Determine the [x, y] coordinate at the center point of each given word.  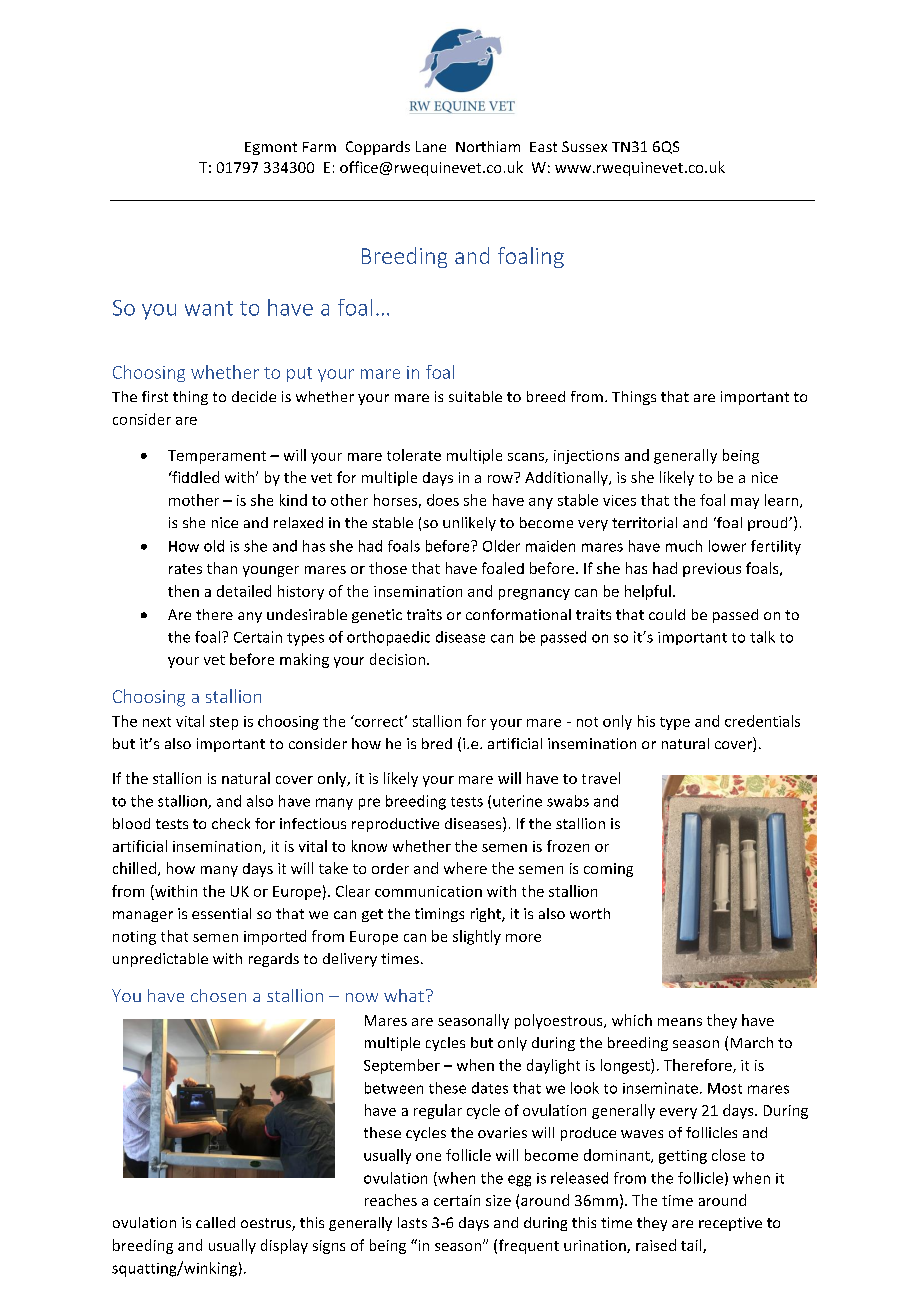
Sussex [584, 146]
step [224, 723]
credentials [762, 721]
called [215, 1222]
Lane [431, 146]
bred [437, 743]
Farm [319, 147]
